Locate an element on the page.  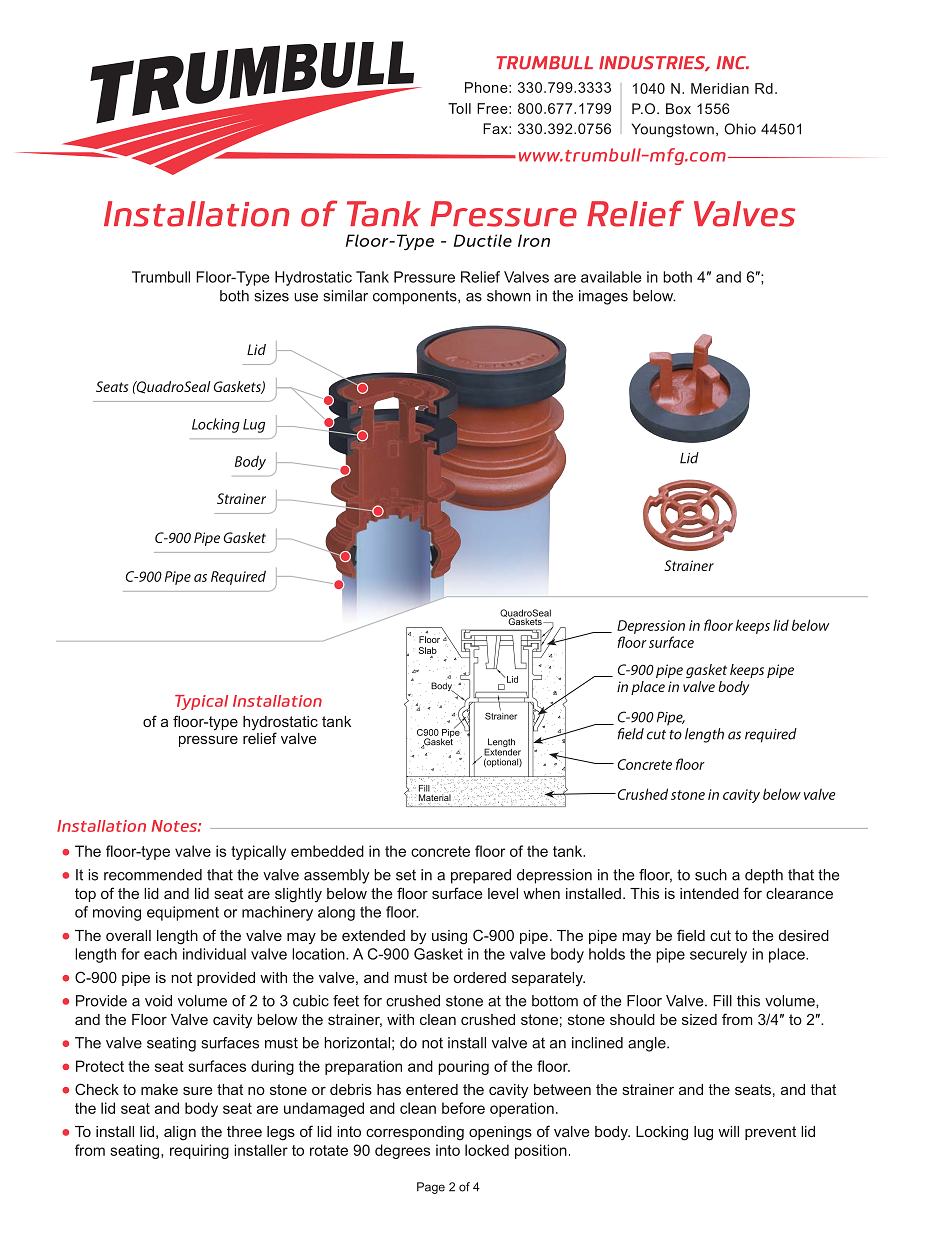
such is located at coordinates (711, 875).
